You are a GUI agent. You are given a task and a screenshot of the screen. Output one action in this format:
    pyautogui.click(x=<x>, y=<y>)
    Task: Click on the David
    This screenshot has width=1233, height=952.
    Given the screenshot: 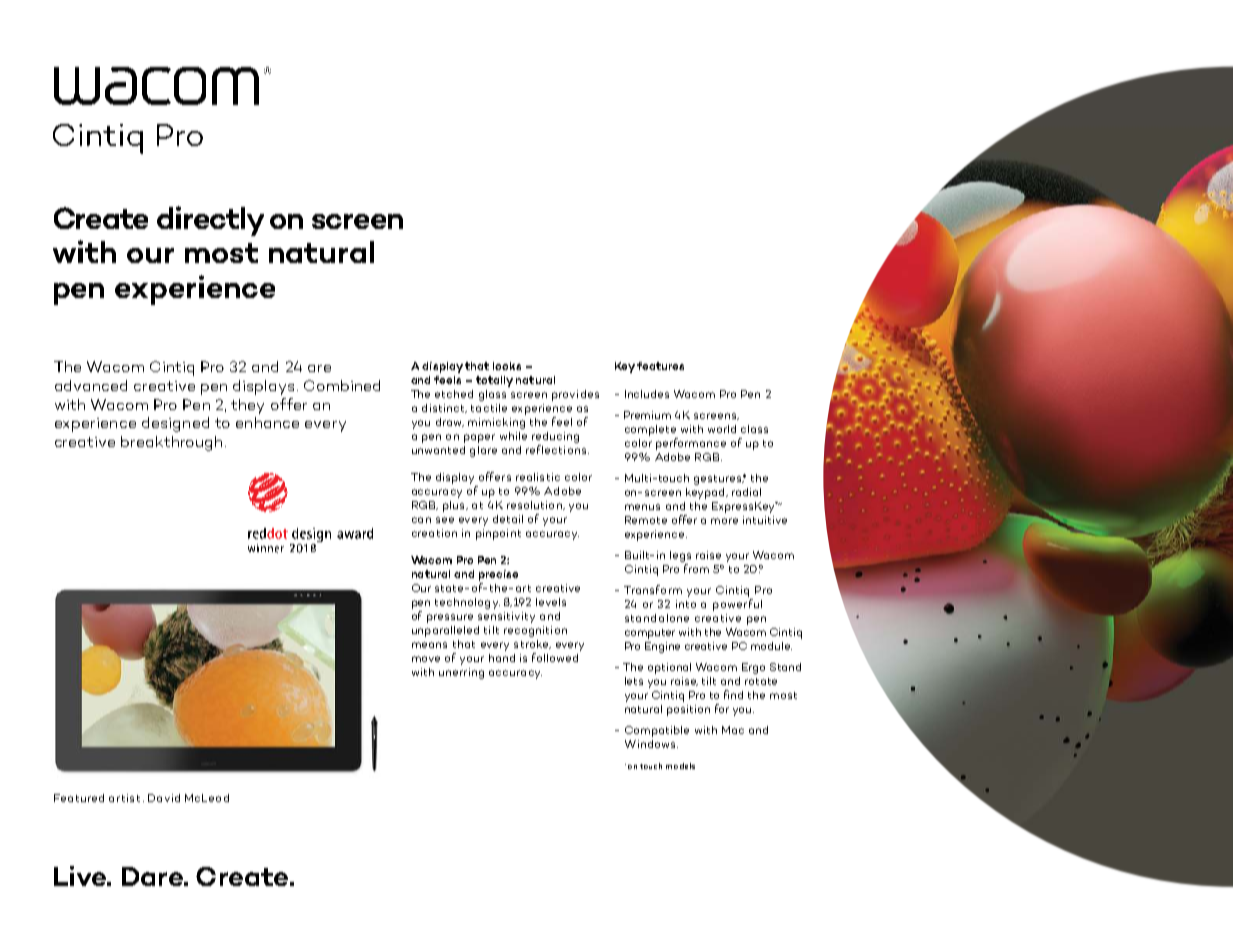 What is the action you would take?
    pyautogui.click(x=164, y=798)
